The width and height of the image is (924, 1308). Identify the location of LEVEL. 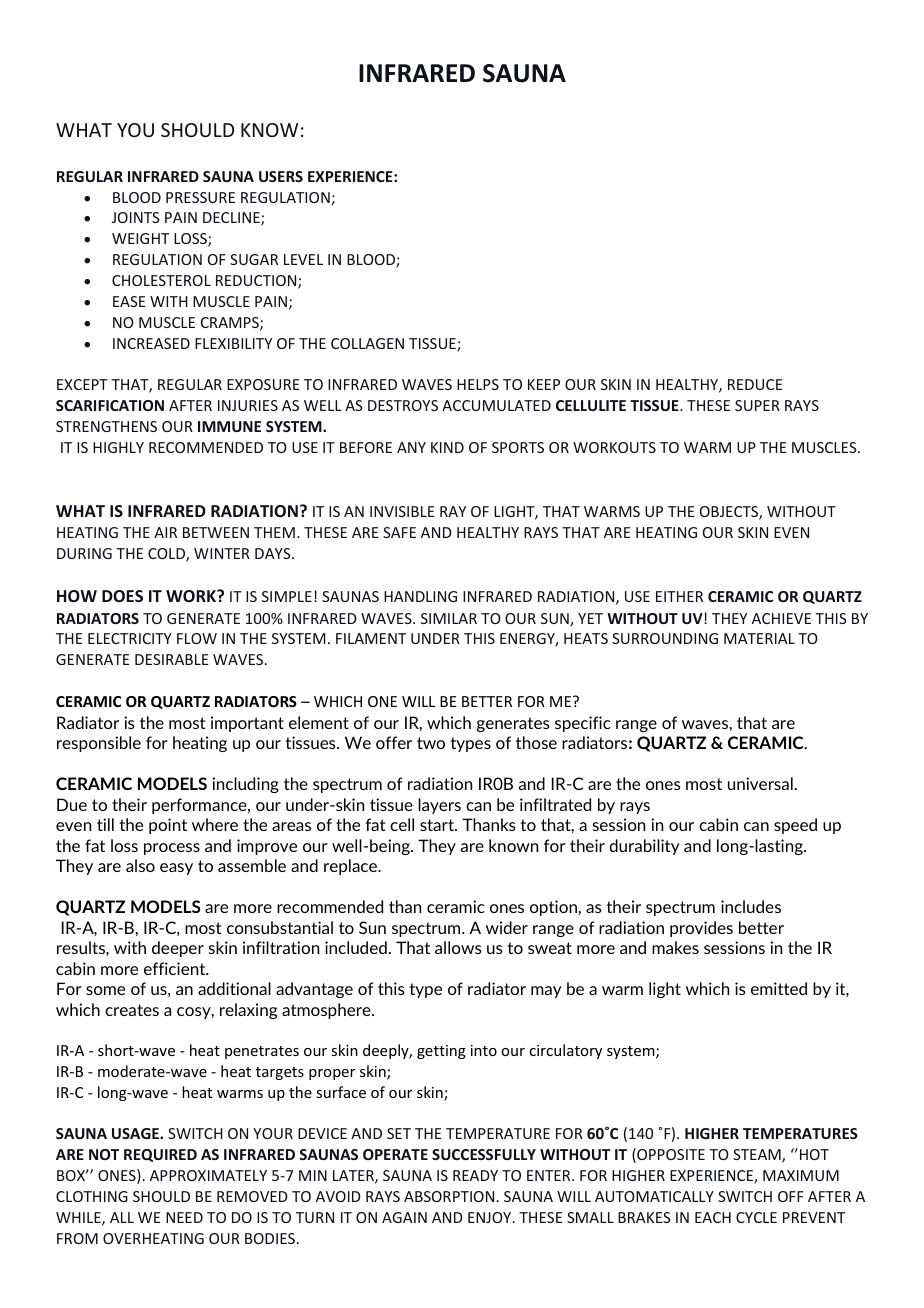
(303, 259).
